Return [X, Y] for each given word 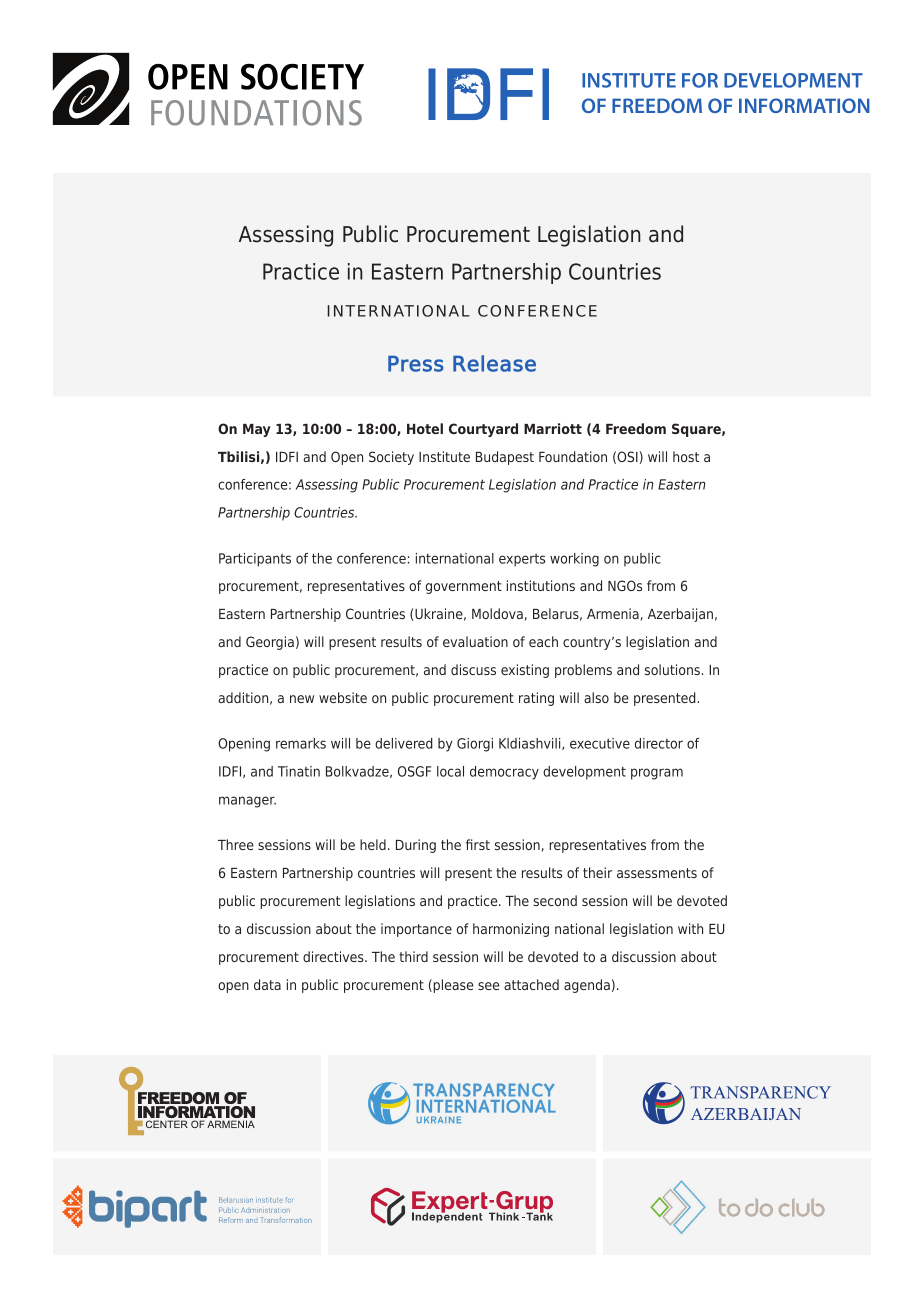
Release [494, 363]
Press [416, 363]
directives [334, 956]
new [302, 699]
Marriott [553, 428]
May [257, 430]
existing [525, 671]
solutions [672, 669]
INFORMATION [804, 105]
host [686, 456]
